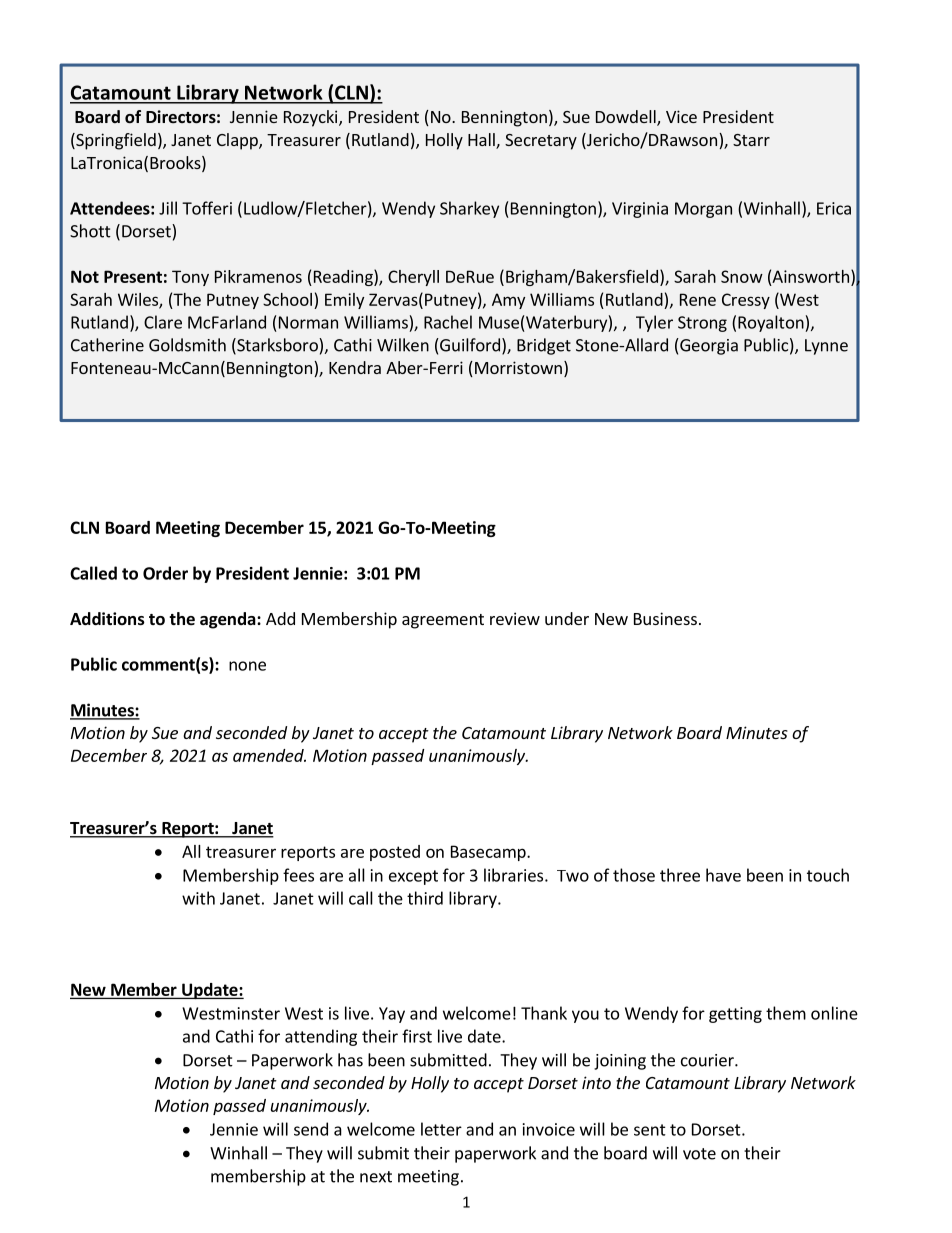 The image size is (952, 1233). I want to click on with, so click(198, 898).
